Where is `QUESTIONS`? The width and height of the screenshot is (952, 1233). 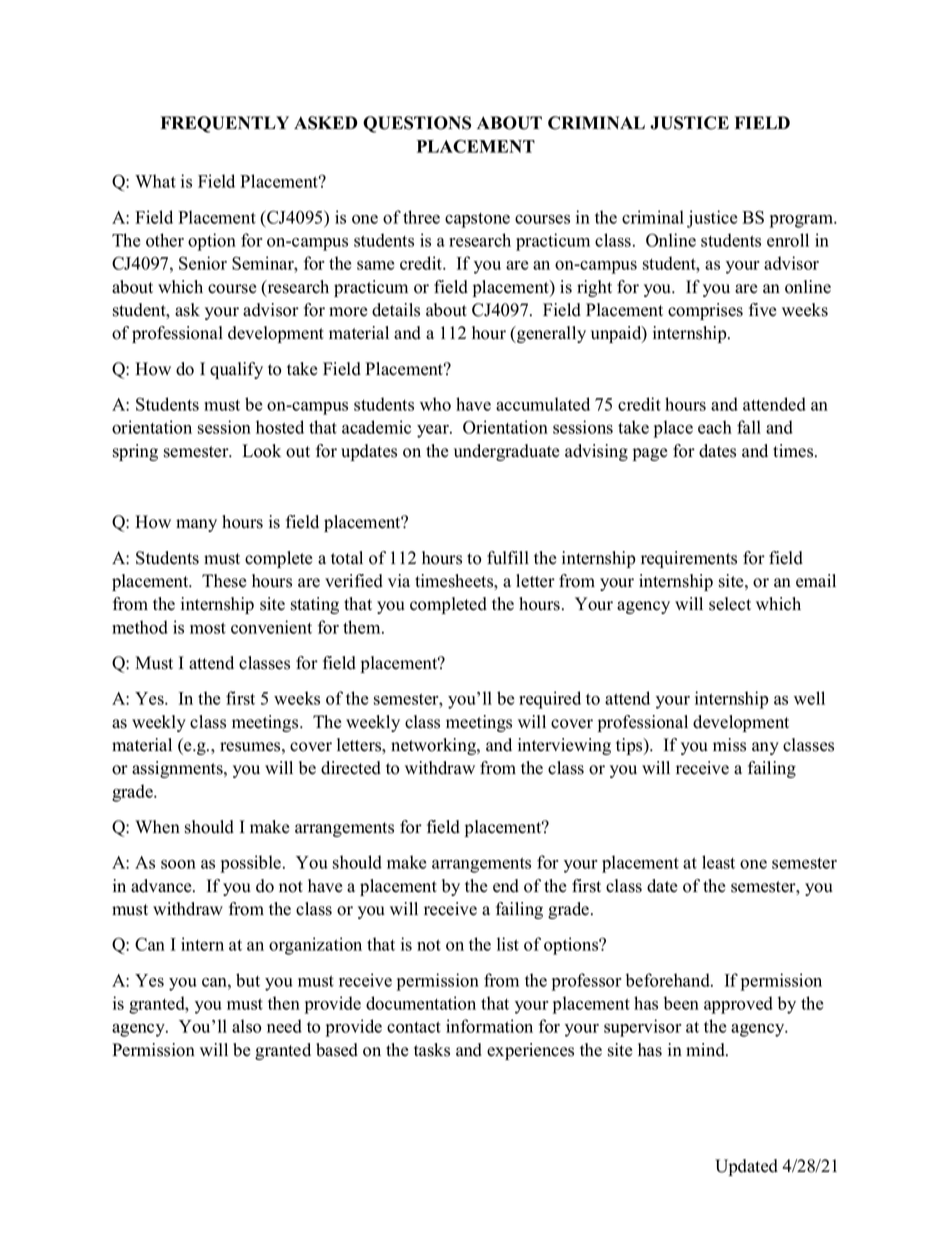 QUESTIONS is located at coordinates (417, 124).
